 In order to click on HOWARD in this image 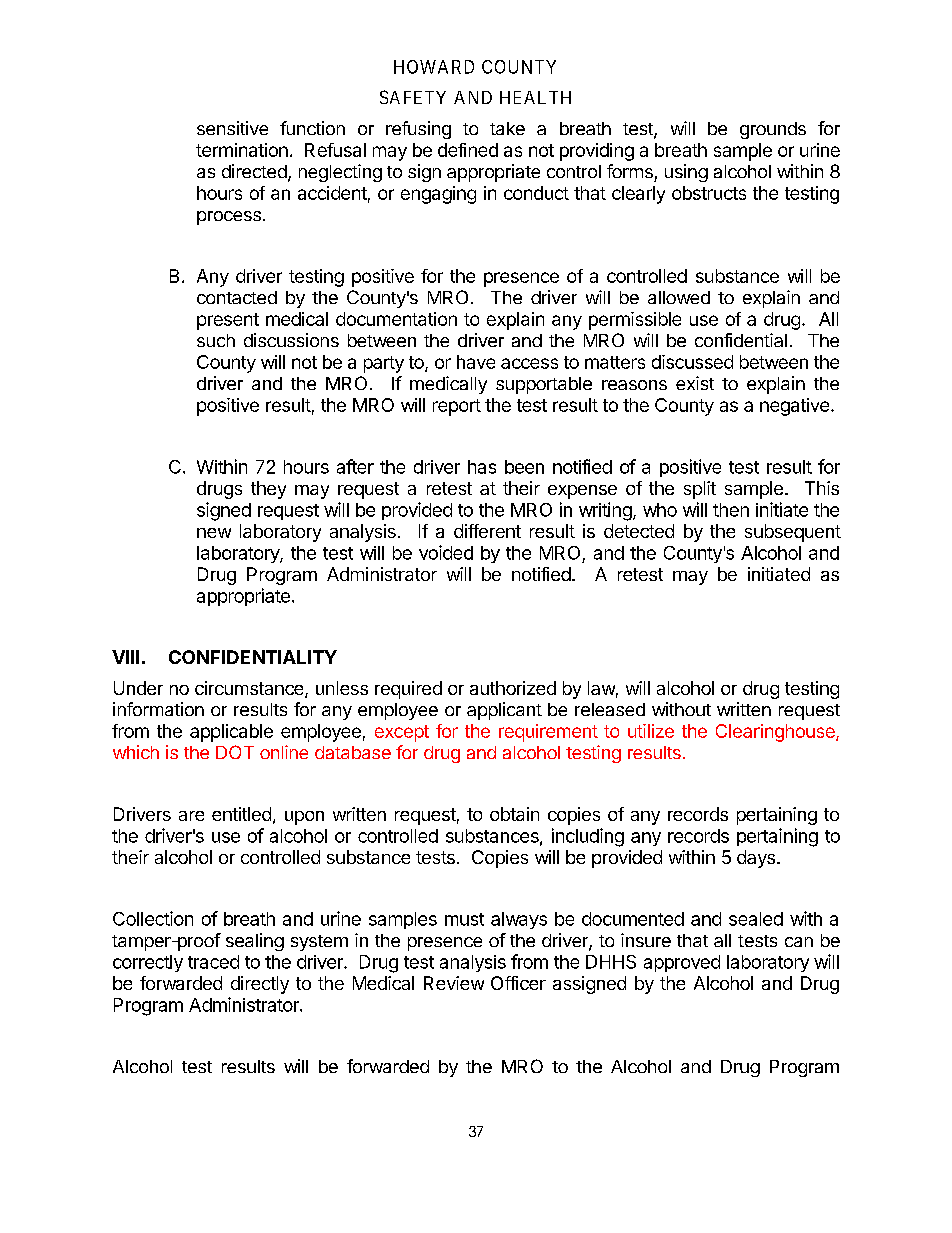, I will do `click(434, 67)`.
